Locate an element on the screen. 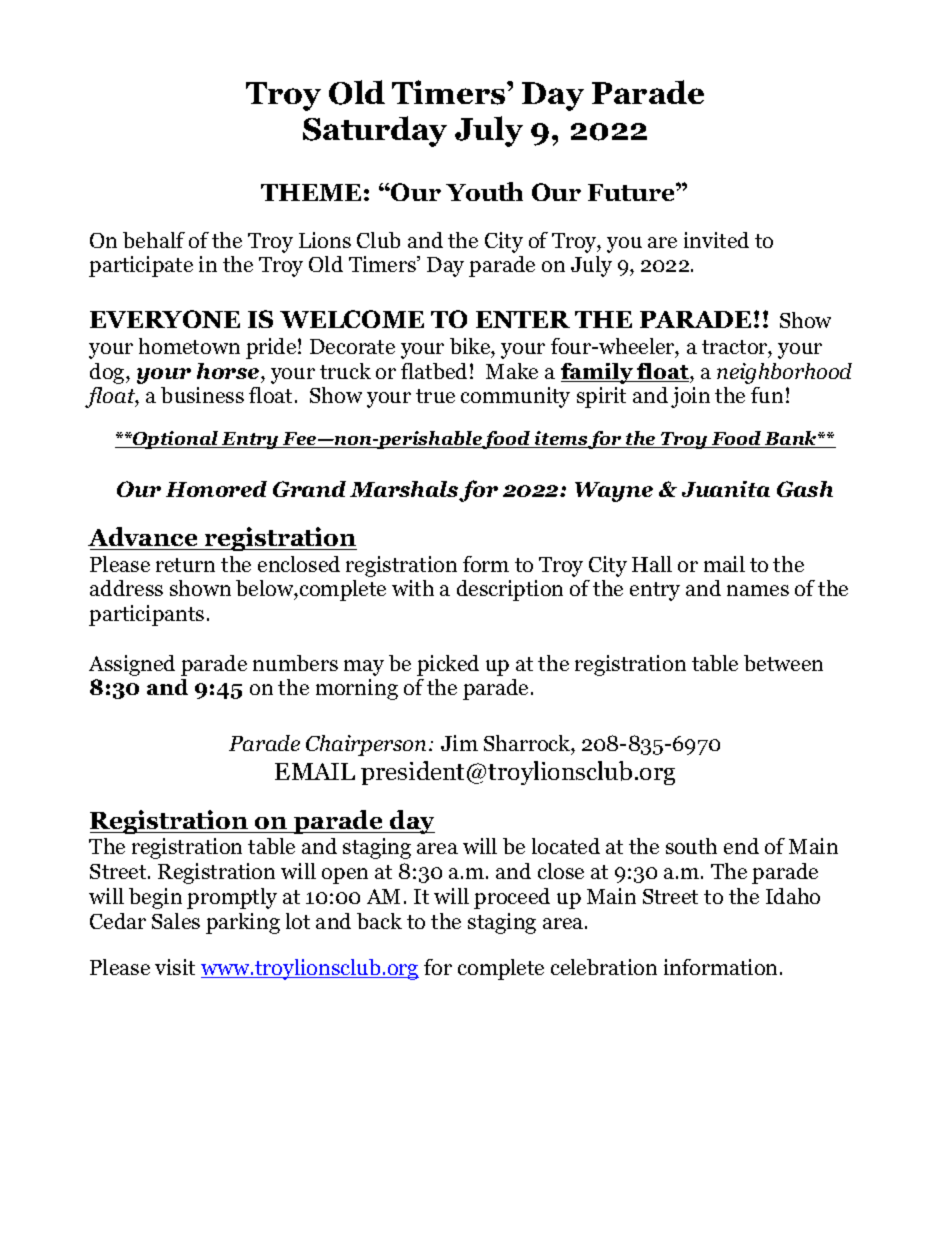  Jim is located at coordinates (459, 743).
